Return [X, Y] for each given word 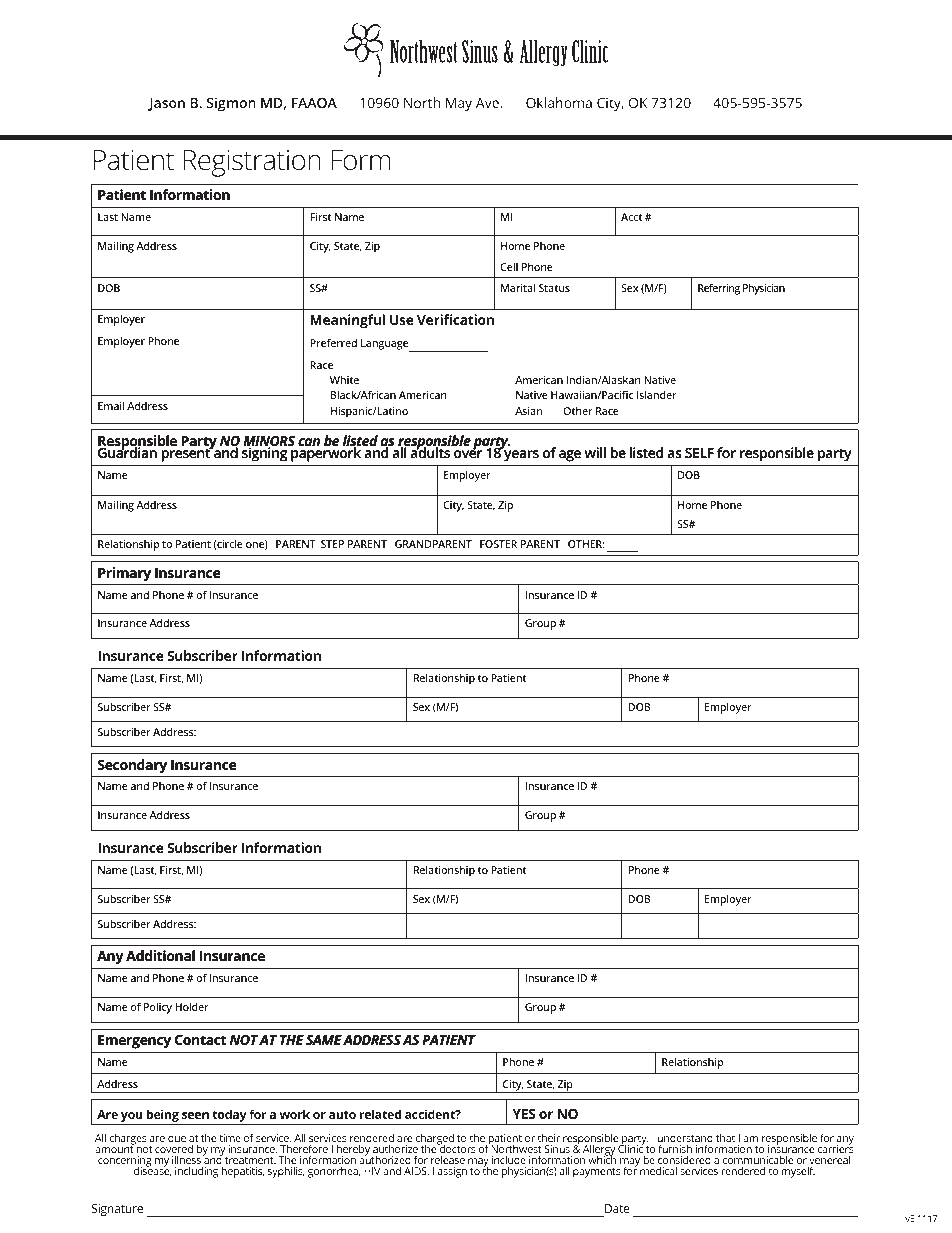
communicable [758, 1161]
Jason [166, 104]
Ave [488, 103]
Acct [632, 217]
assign [452, 1172]
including [196, 1172]
